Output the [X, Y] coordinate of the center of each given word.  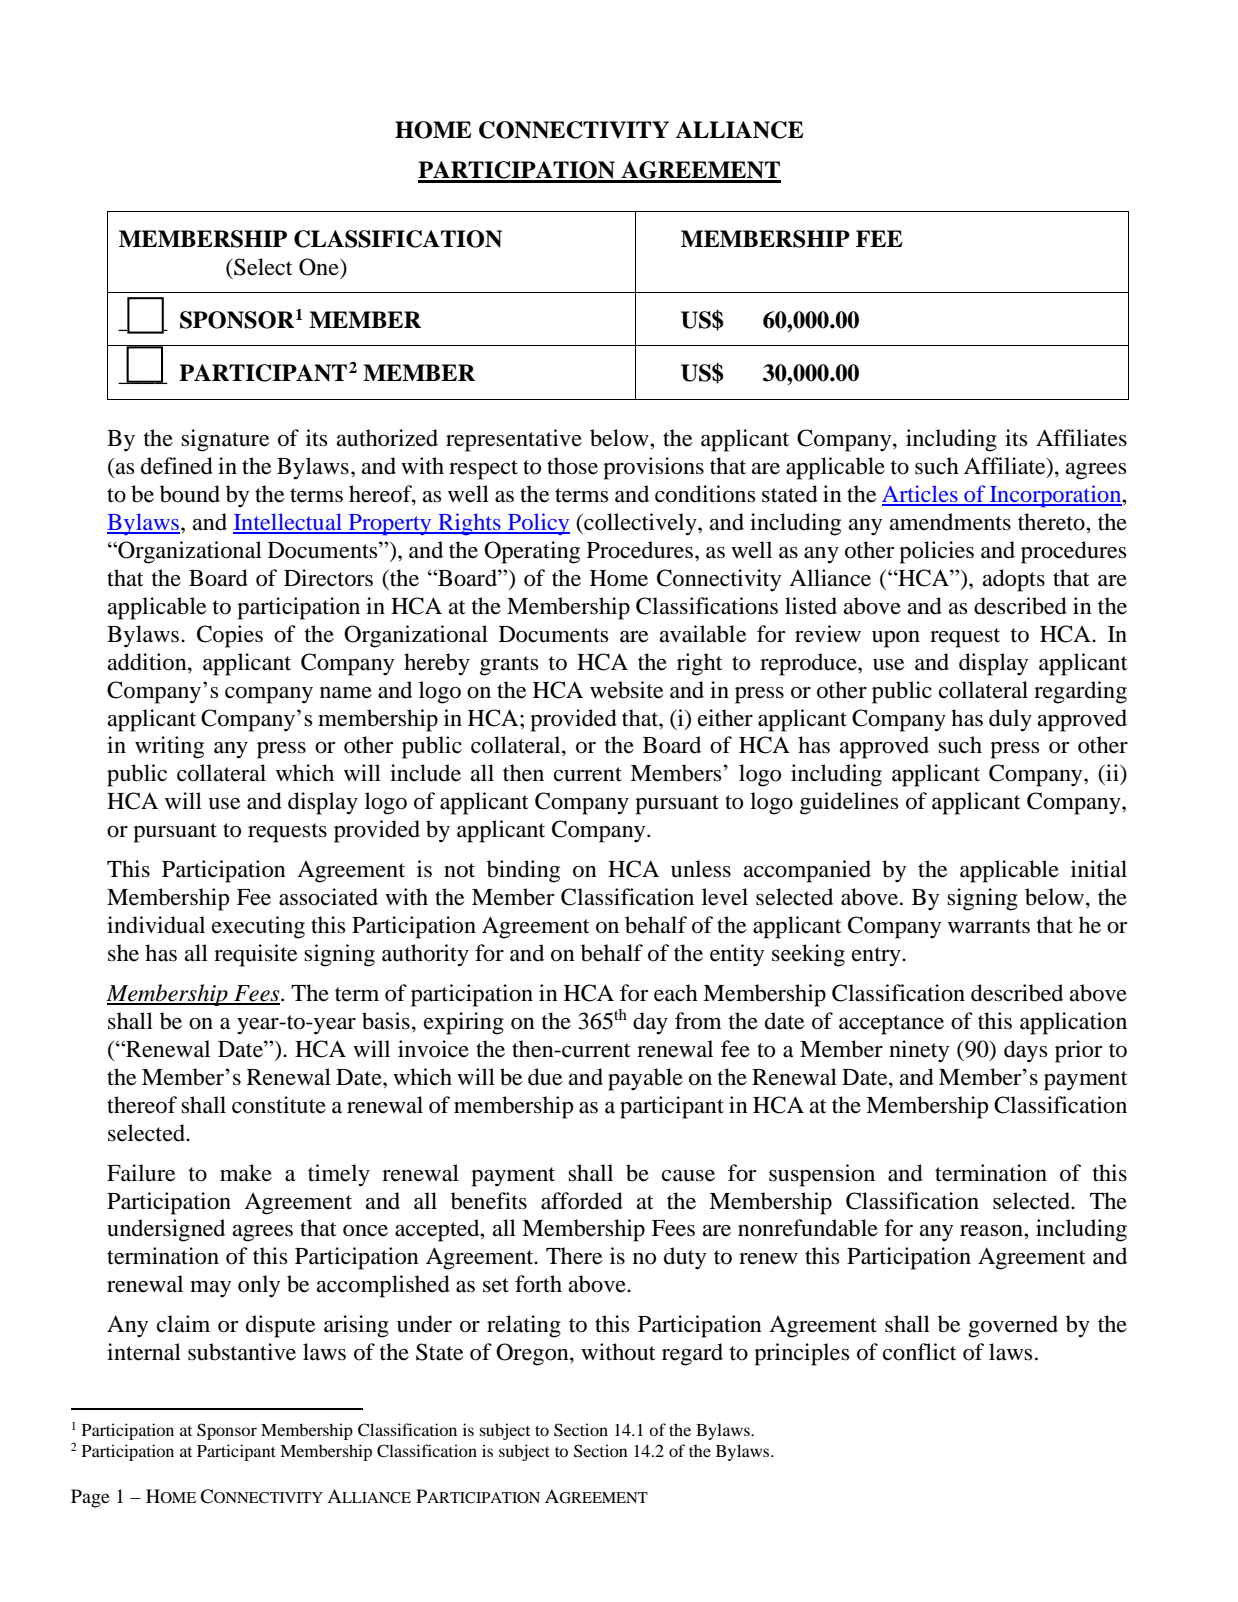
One [320, 267]
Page [90, 1498]
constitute [279, 1105]
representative [514, 440]
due [545, 1077]
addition [148, 662]
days [1025, 1051]
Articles [921, 495]
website [627, 690]
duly [1010, 720]
